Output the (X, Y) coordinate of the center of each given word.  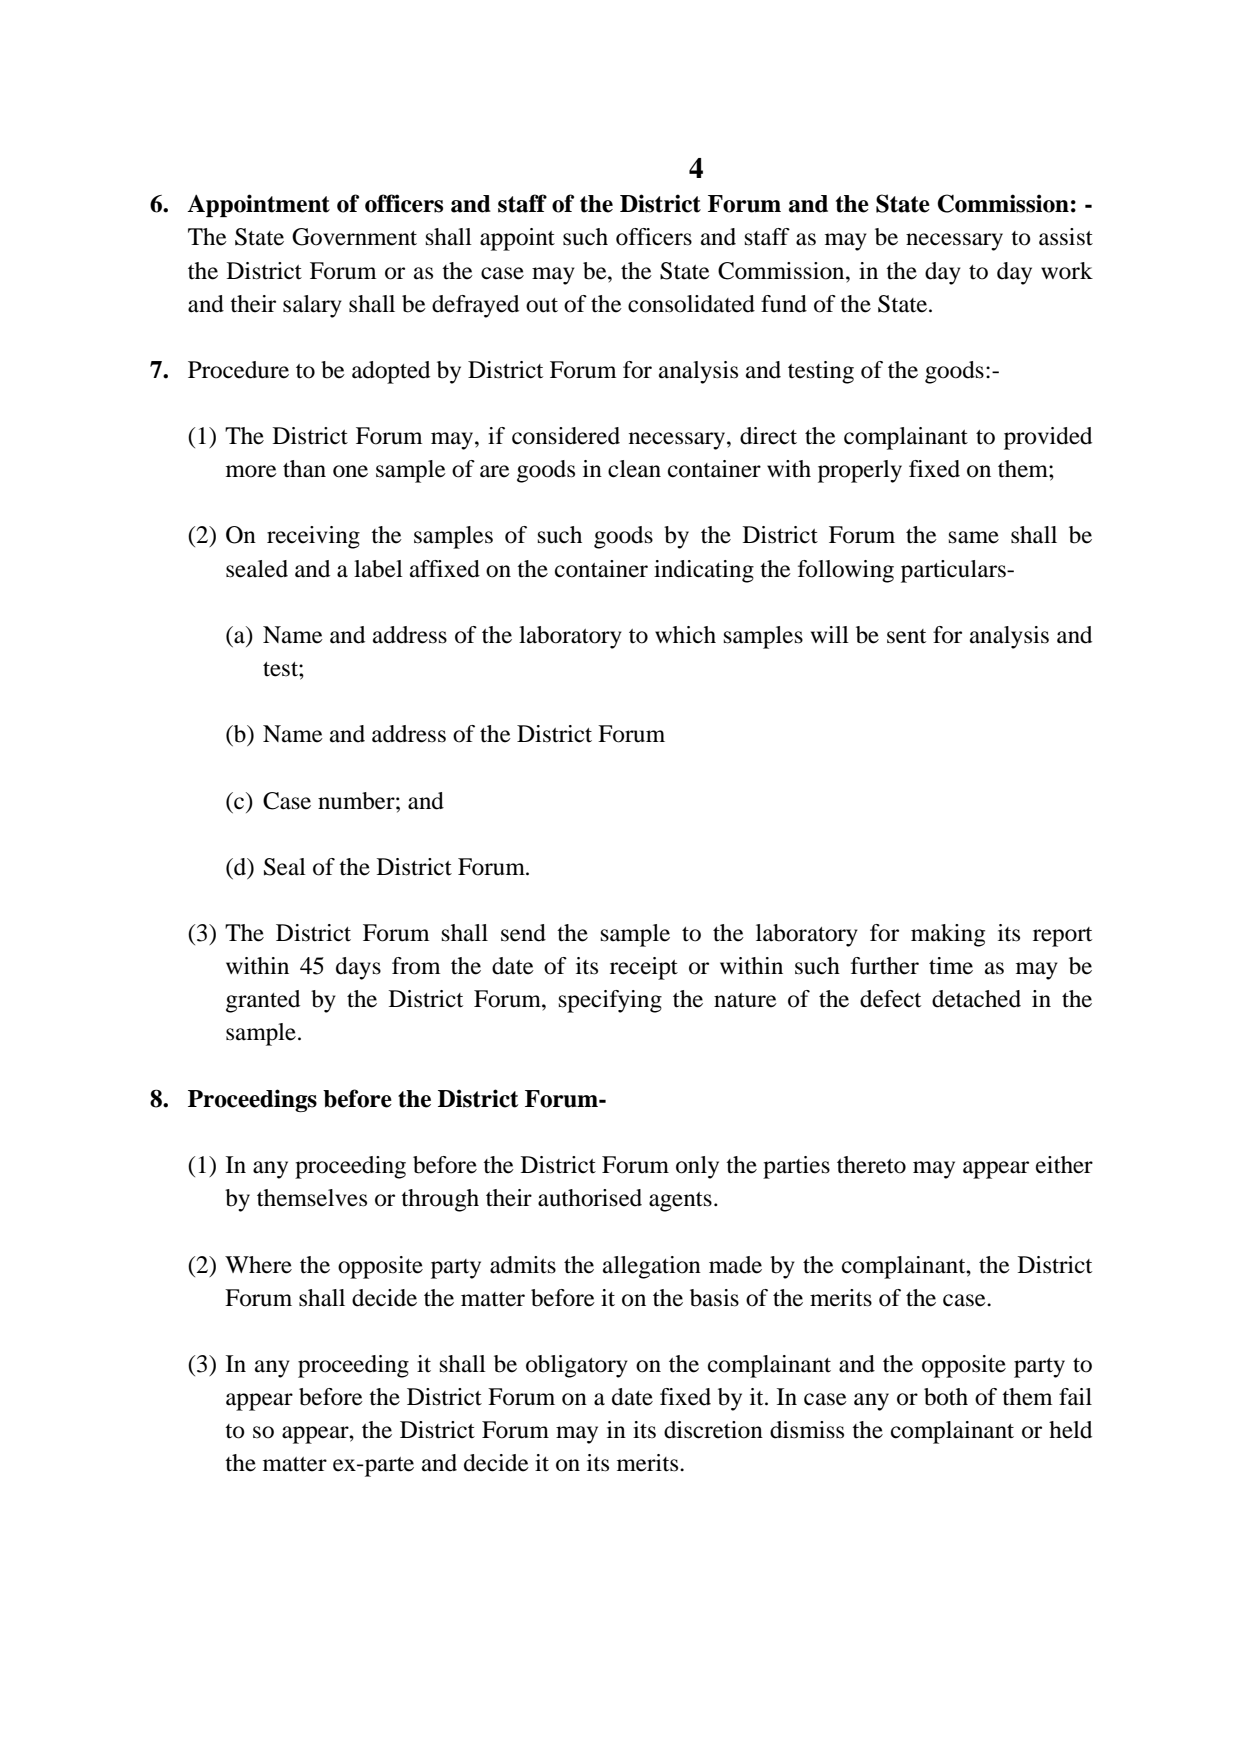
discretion (713, 1430)
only (697, 1167)
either (1064, 1165)
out (542, 305)
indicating (704, 571)
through (440, 1200)
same (974, 537)
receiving (313, 537)
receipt (644, 968)
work (1067, 271)
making (948, 935)
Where (258, 1265)
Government (354, 237)
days (358, 968)
